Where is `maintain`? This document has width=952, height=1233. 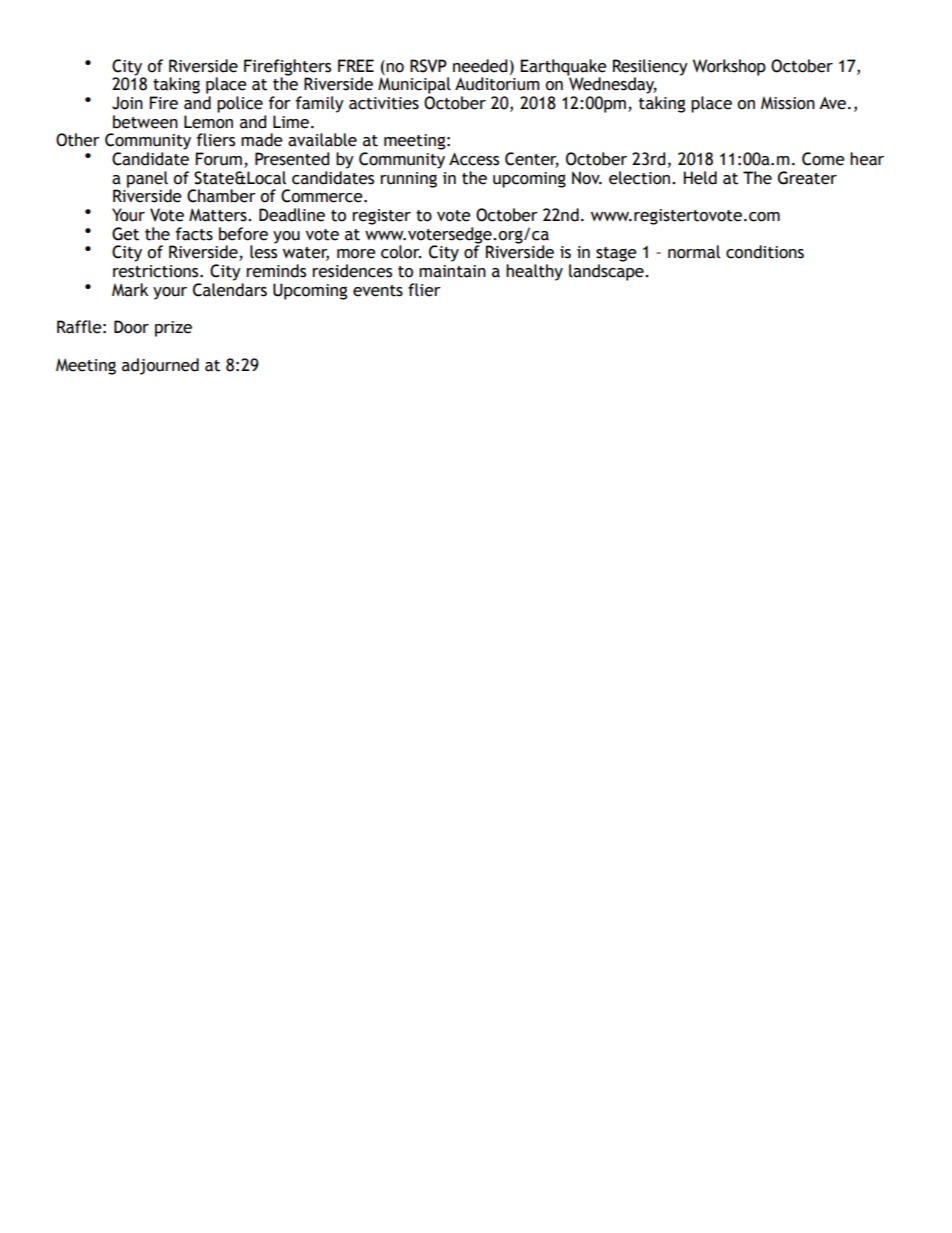
maintain is located at coordinates (452, 271).
